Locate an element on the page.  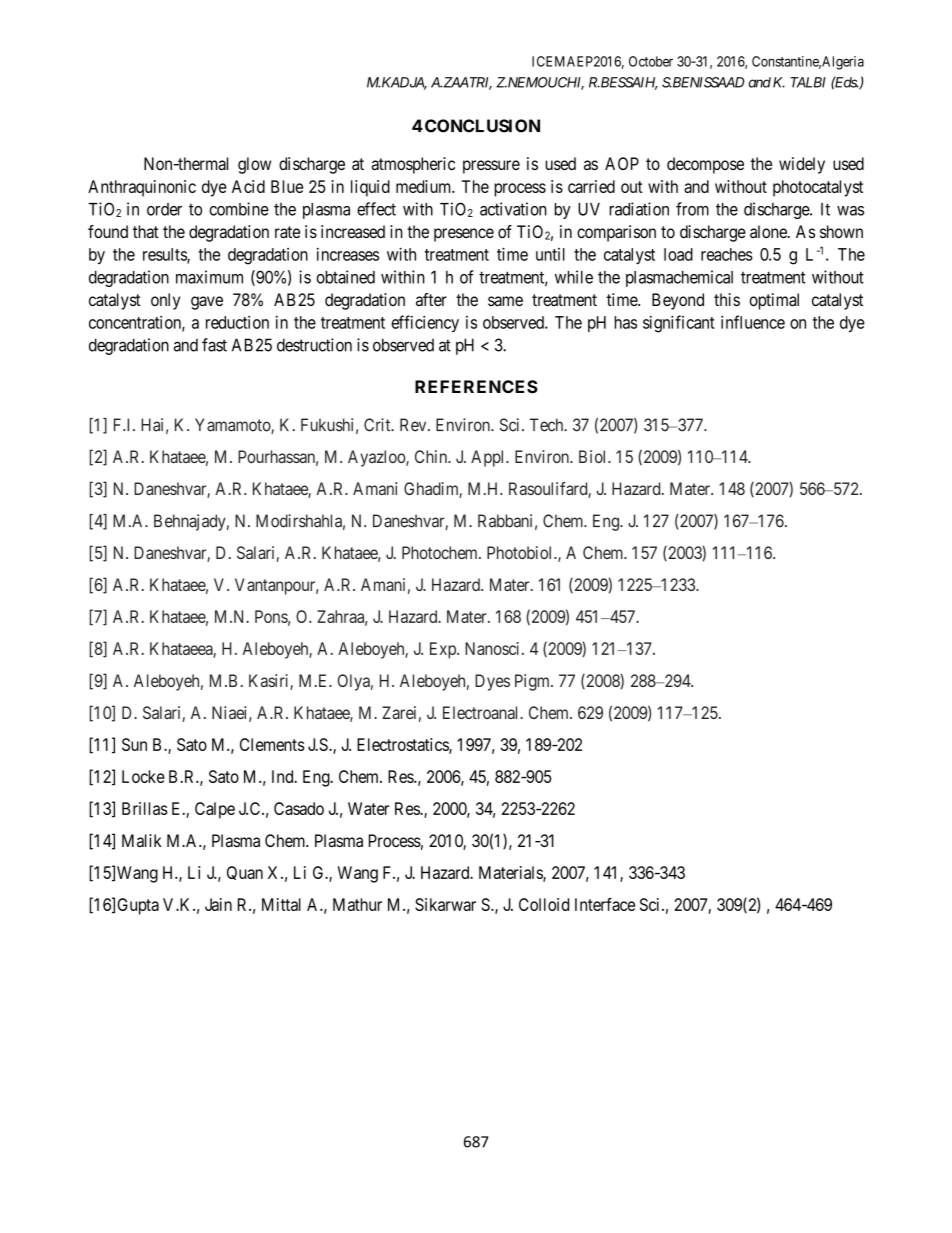
October is located at coordinates (651, 61).
